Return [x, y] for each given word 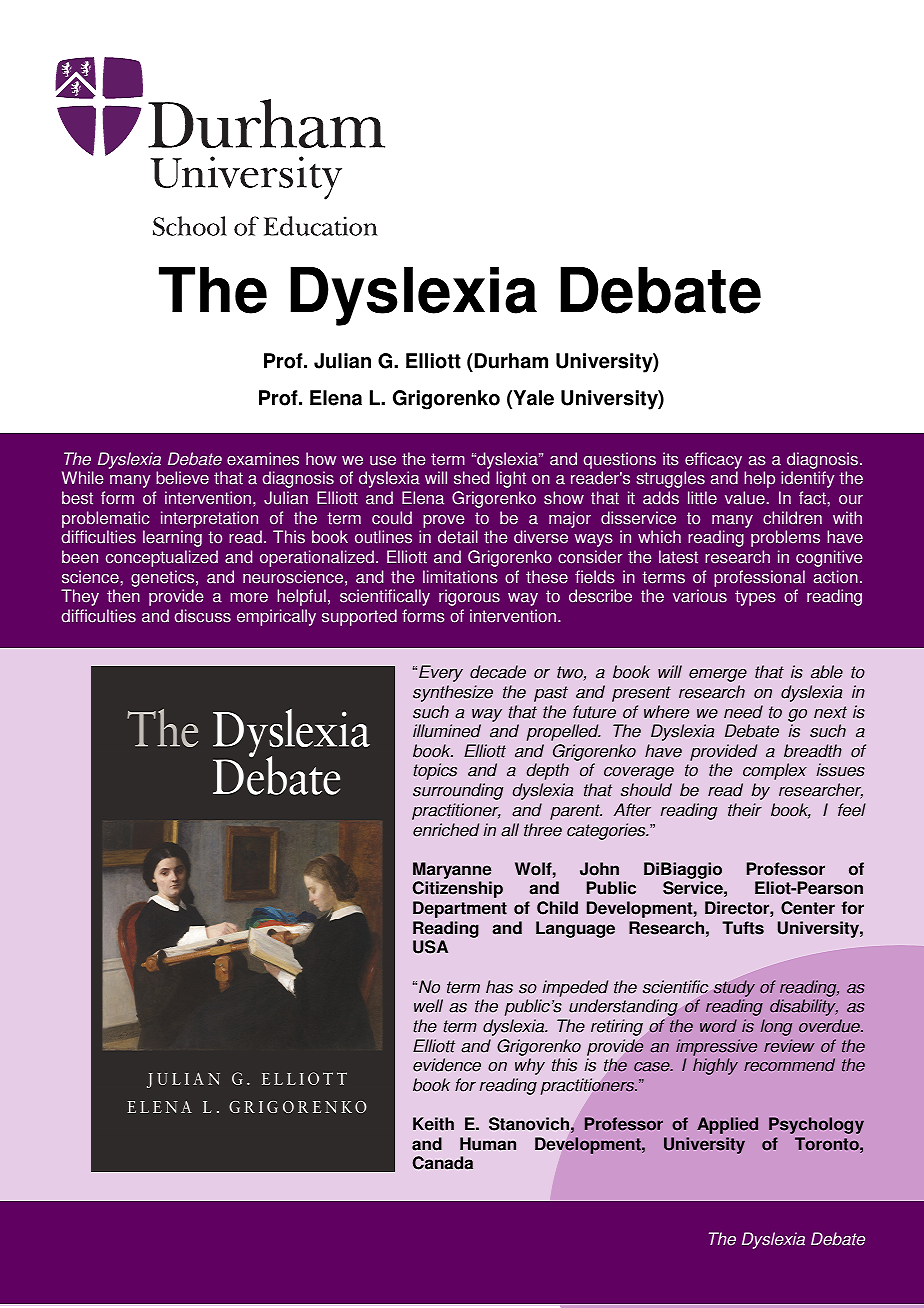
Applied [727, 1125]
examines [263, 459]
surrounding [458, 791]
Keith [433, 1124]
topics [435, 771]
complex [775, 771]
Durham [510, 361]
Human [488, 1144]
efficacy [713, 460]
